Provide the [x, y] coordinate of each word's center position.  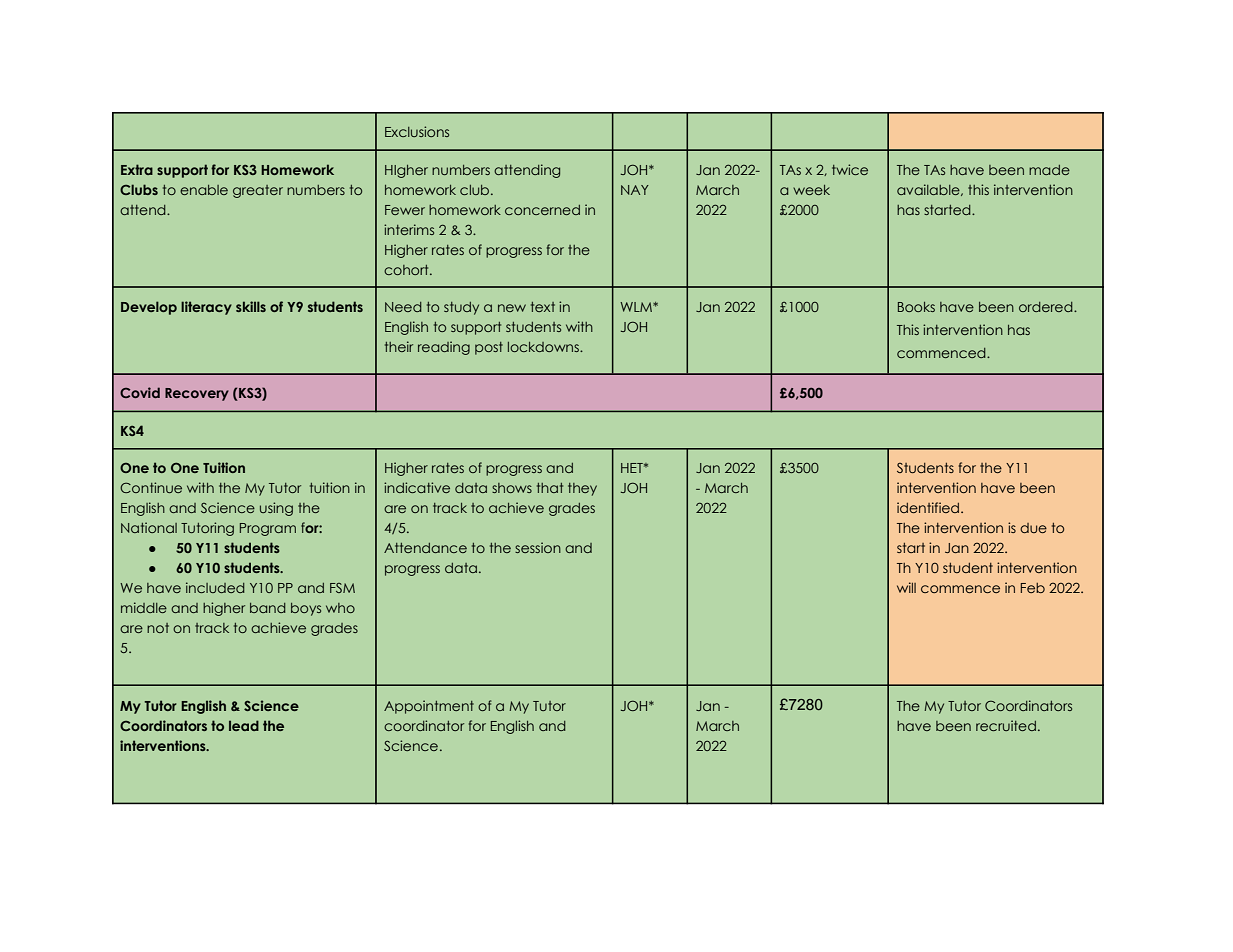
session [538, 547]
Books [916, 307]
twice [850, 169]
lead [244, 725]
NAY [635, 190]
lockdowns [544, 347]
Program [268, 529]
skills [251, 306]
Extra [137, 169]
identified [929, 507]
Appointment [429, 707]
